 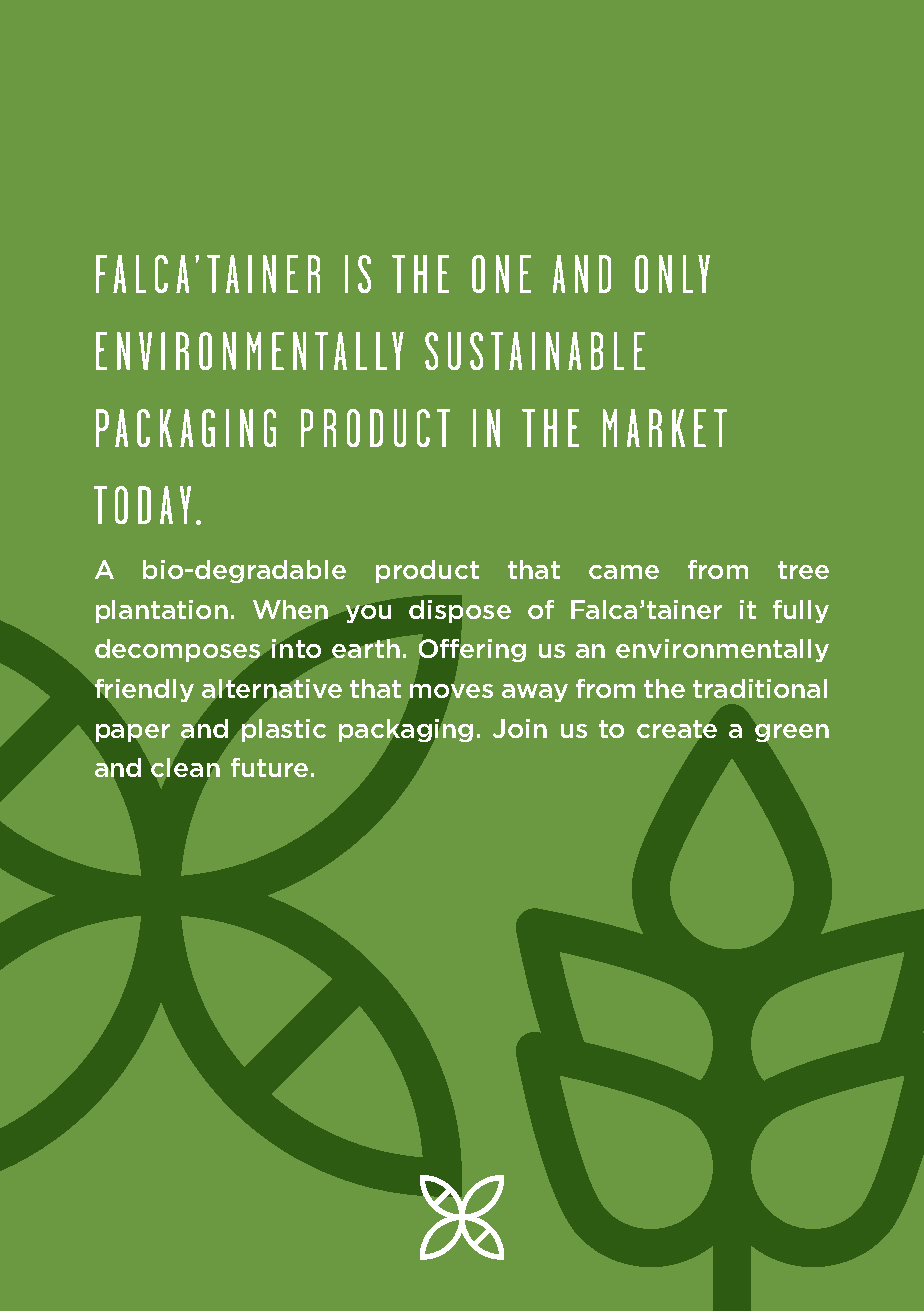 I want to click on product, so click(x=427, y=571).
